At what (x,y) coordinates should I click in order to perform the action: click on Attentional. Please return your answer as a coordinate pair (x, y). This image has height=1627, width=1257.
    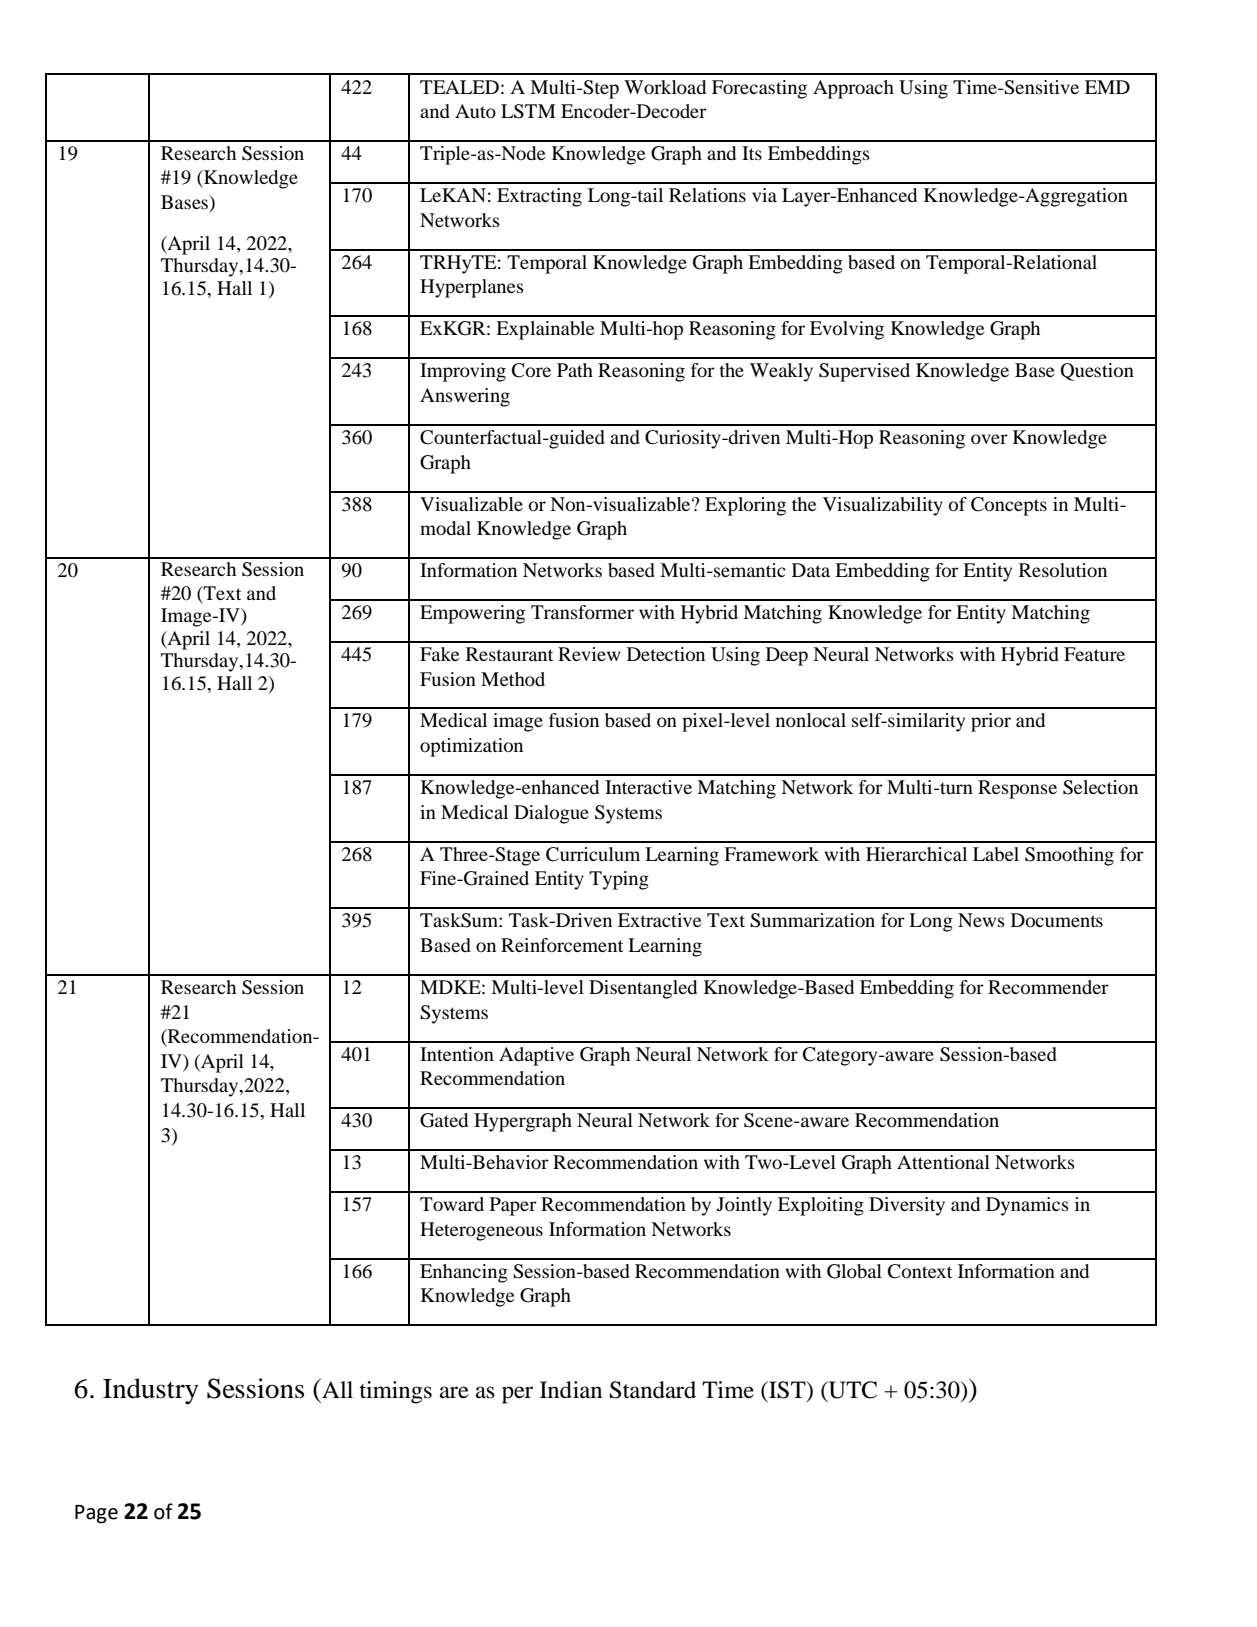
    Looking at the image, I should click on (943, 1162).
